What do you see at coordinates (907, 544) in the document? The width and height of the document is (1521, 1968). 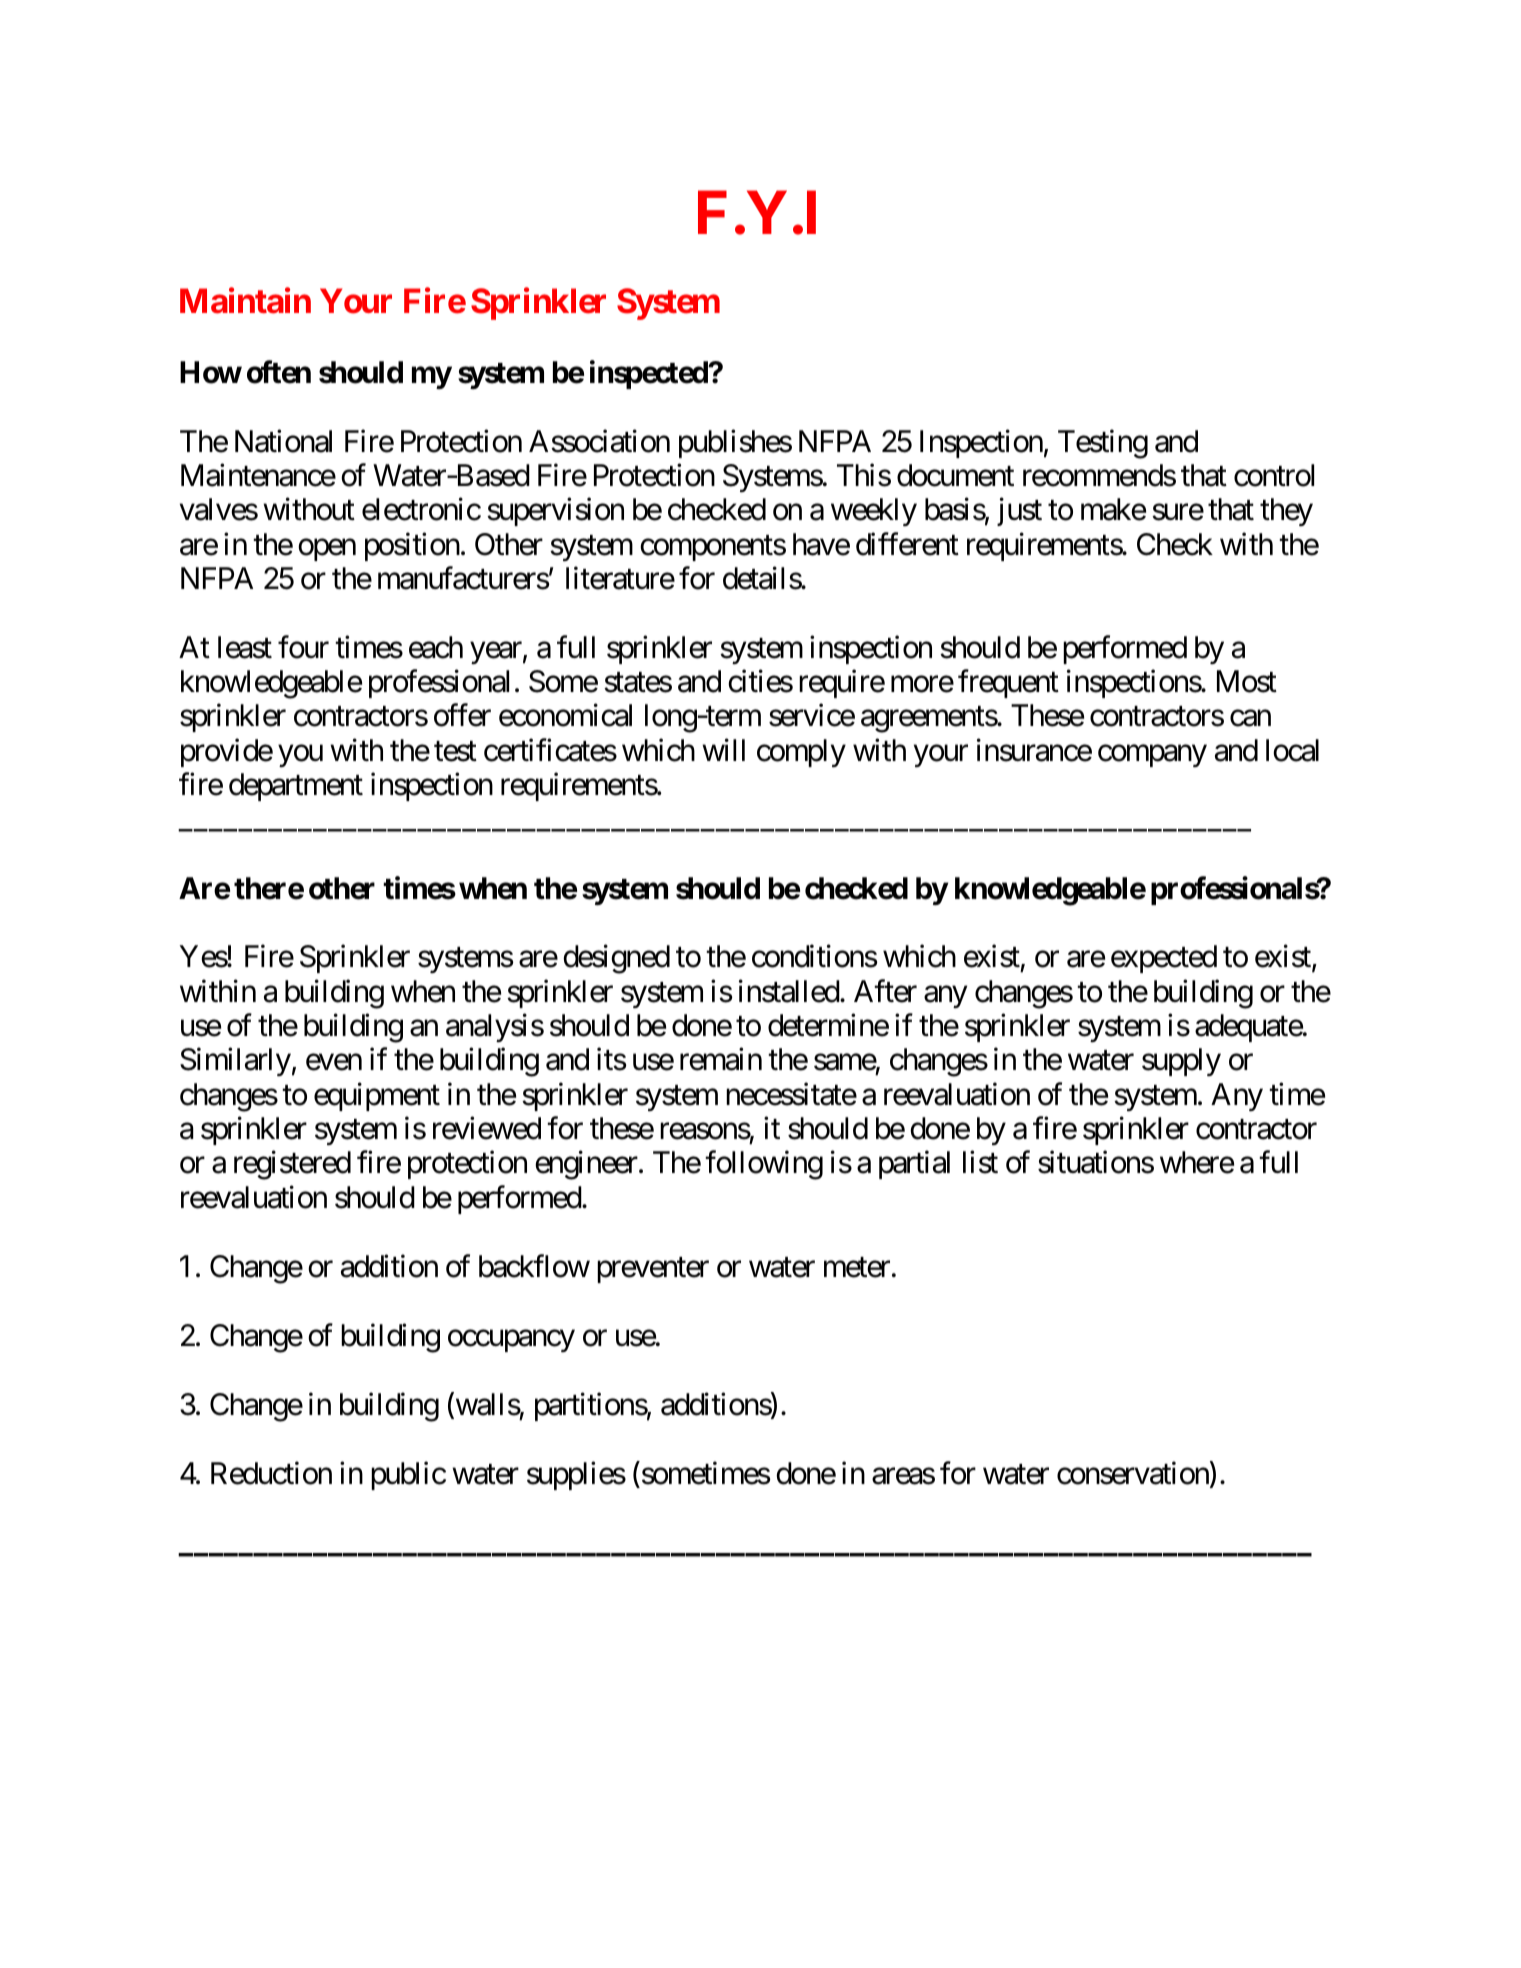 I see `different` at bounding box center [907, 544].
